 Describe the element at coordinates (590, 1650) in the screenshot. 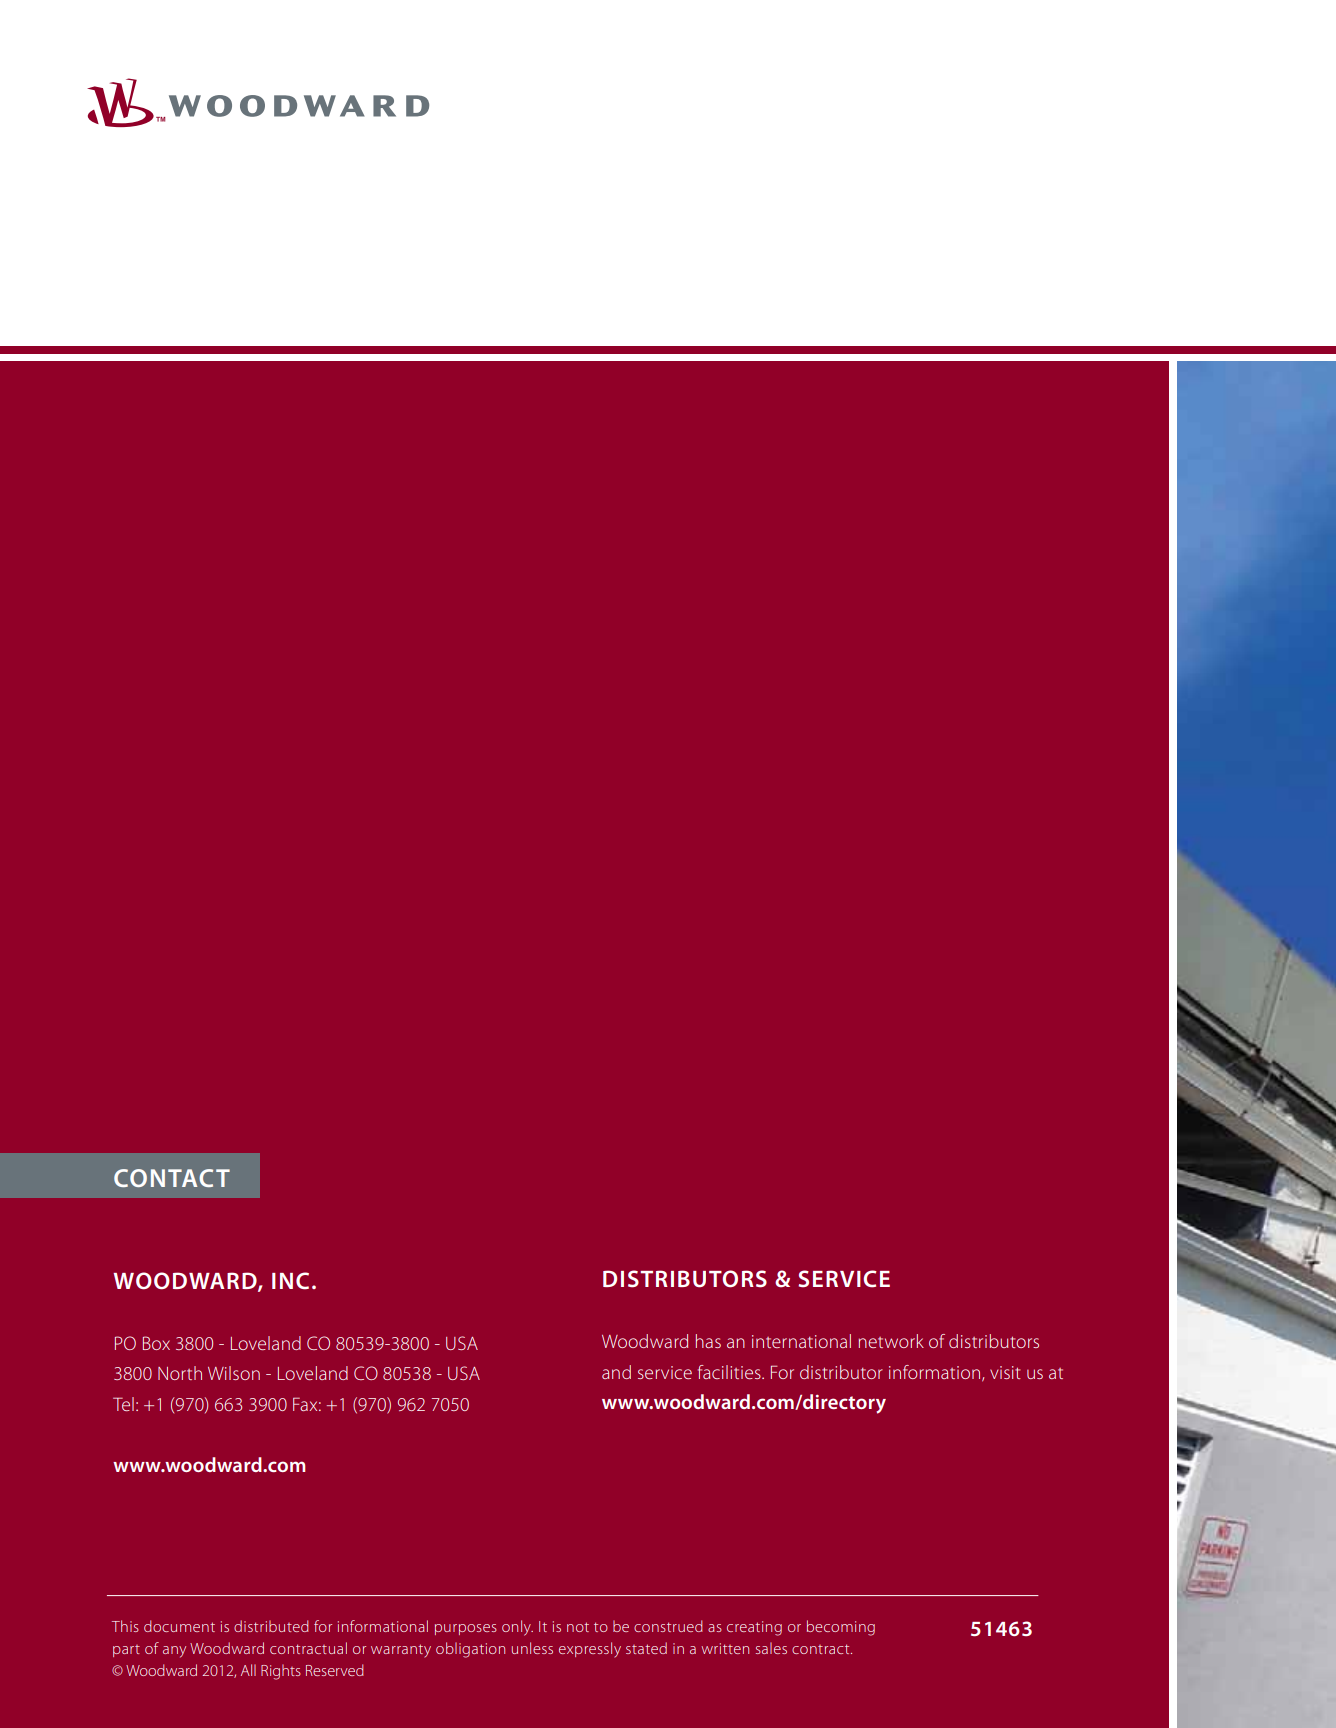

I see `expressly` at that location.
